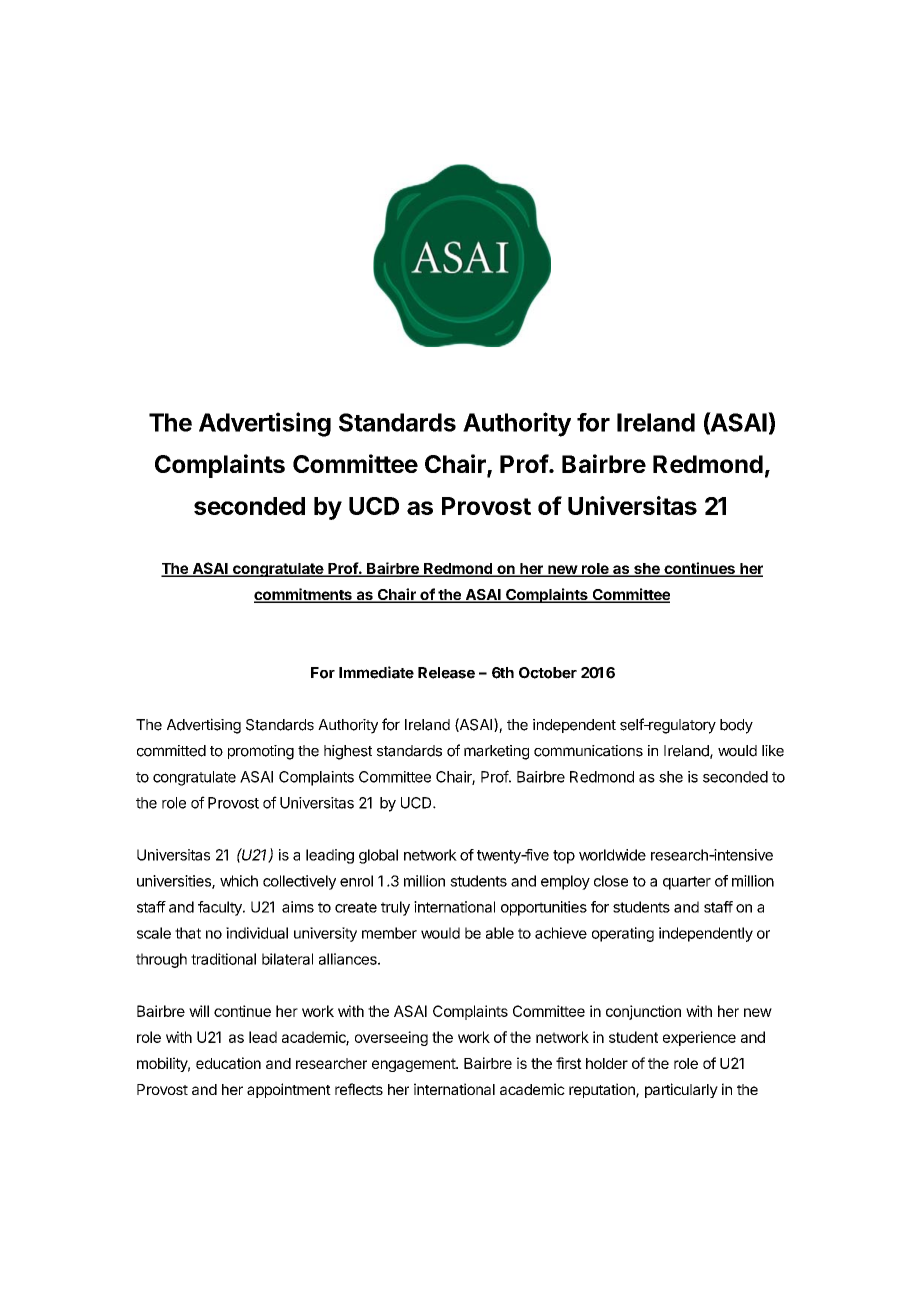 The image size is (924, 1308). Describe the element at coordinates (681, 1090) in the document. I see `particularly` at that location.
